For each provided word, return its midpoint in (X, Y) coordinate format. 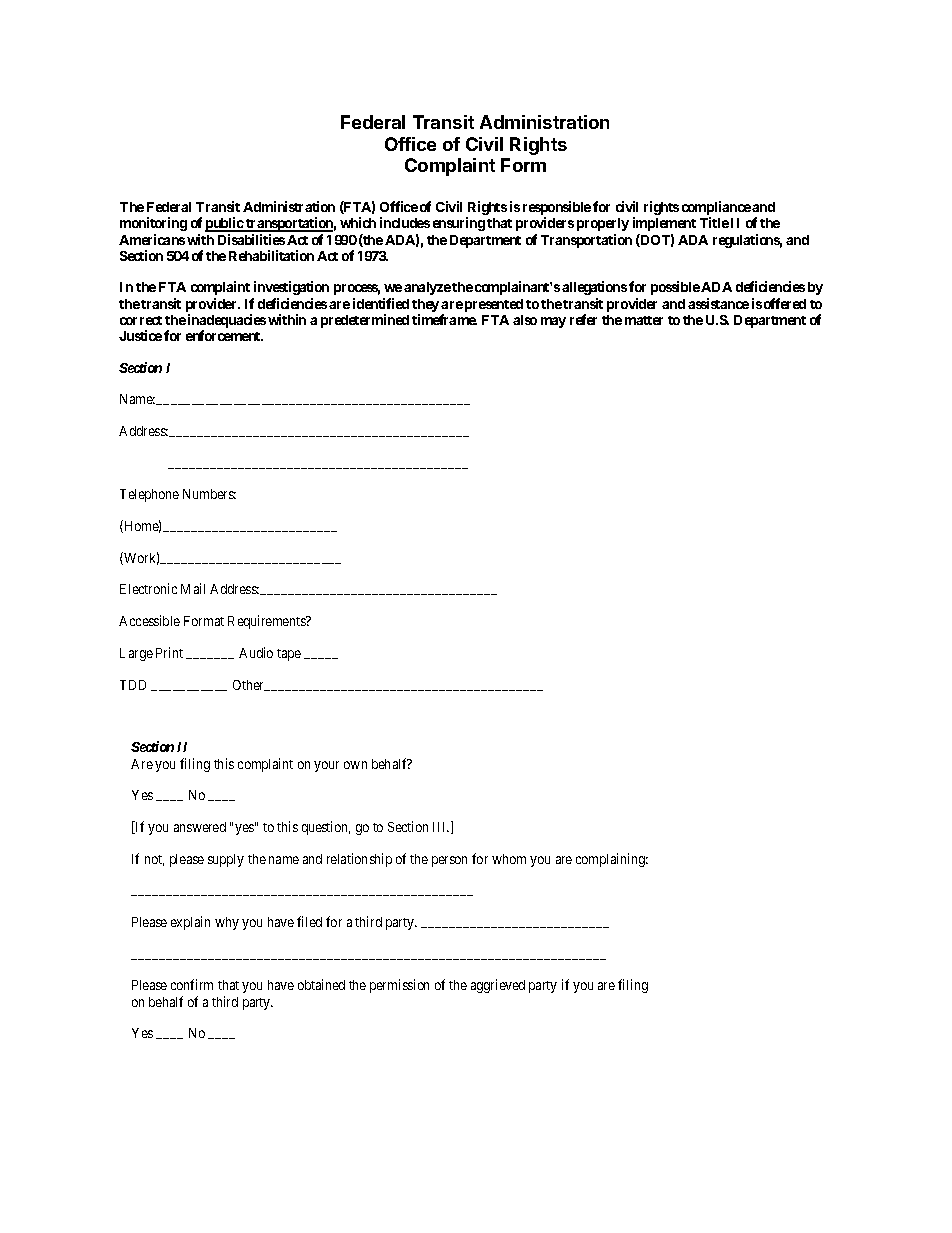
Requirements (267, 622)
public (225, 224)
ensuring (459, 224)
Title (714, 222)
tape (289, 655)
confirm (192, 984)
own (355, 765)
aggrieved (498, 986)
